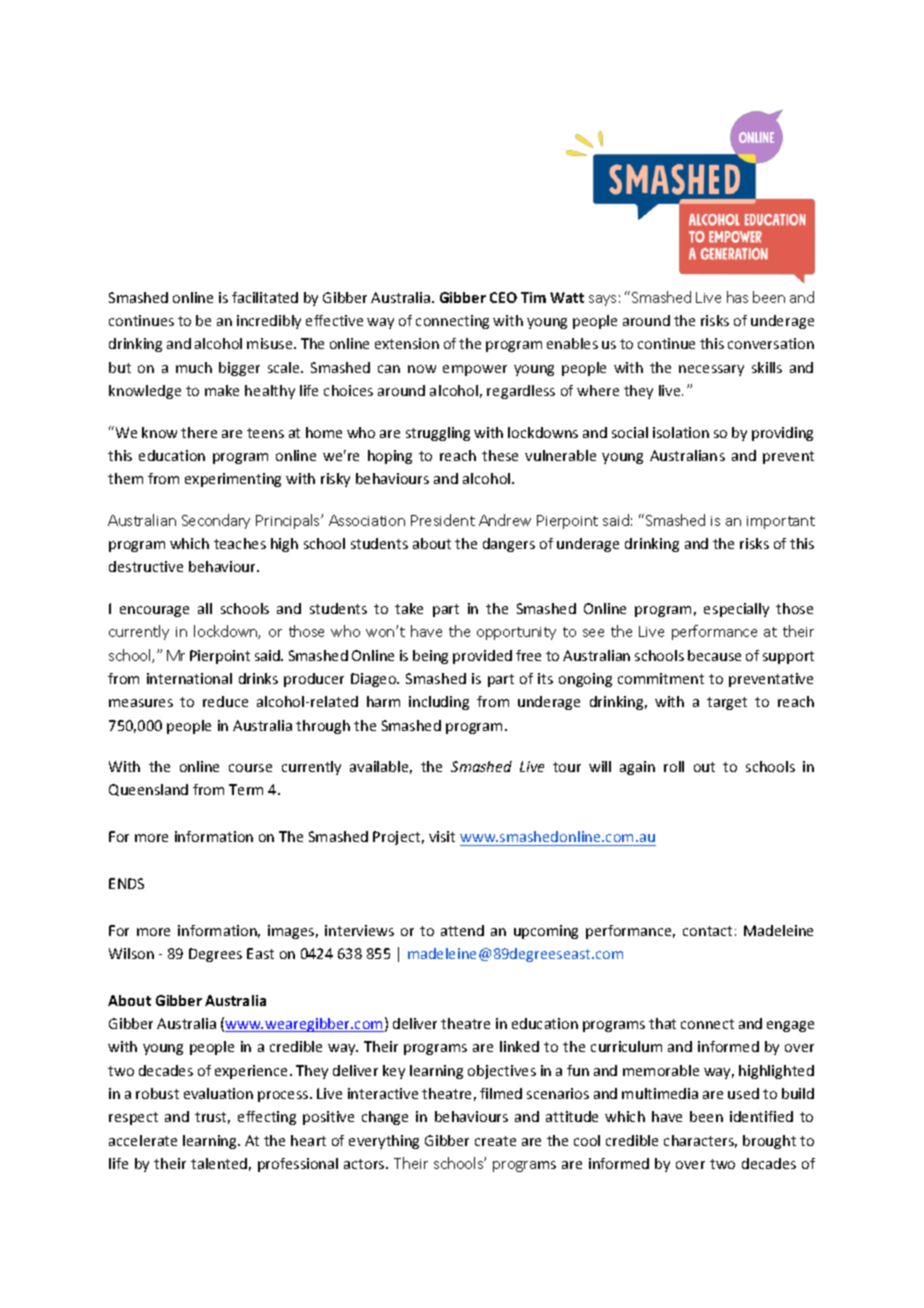  What do you see at coordinates (727, 703) in the image?
I see `target` at bounding box center [727, 703].
